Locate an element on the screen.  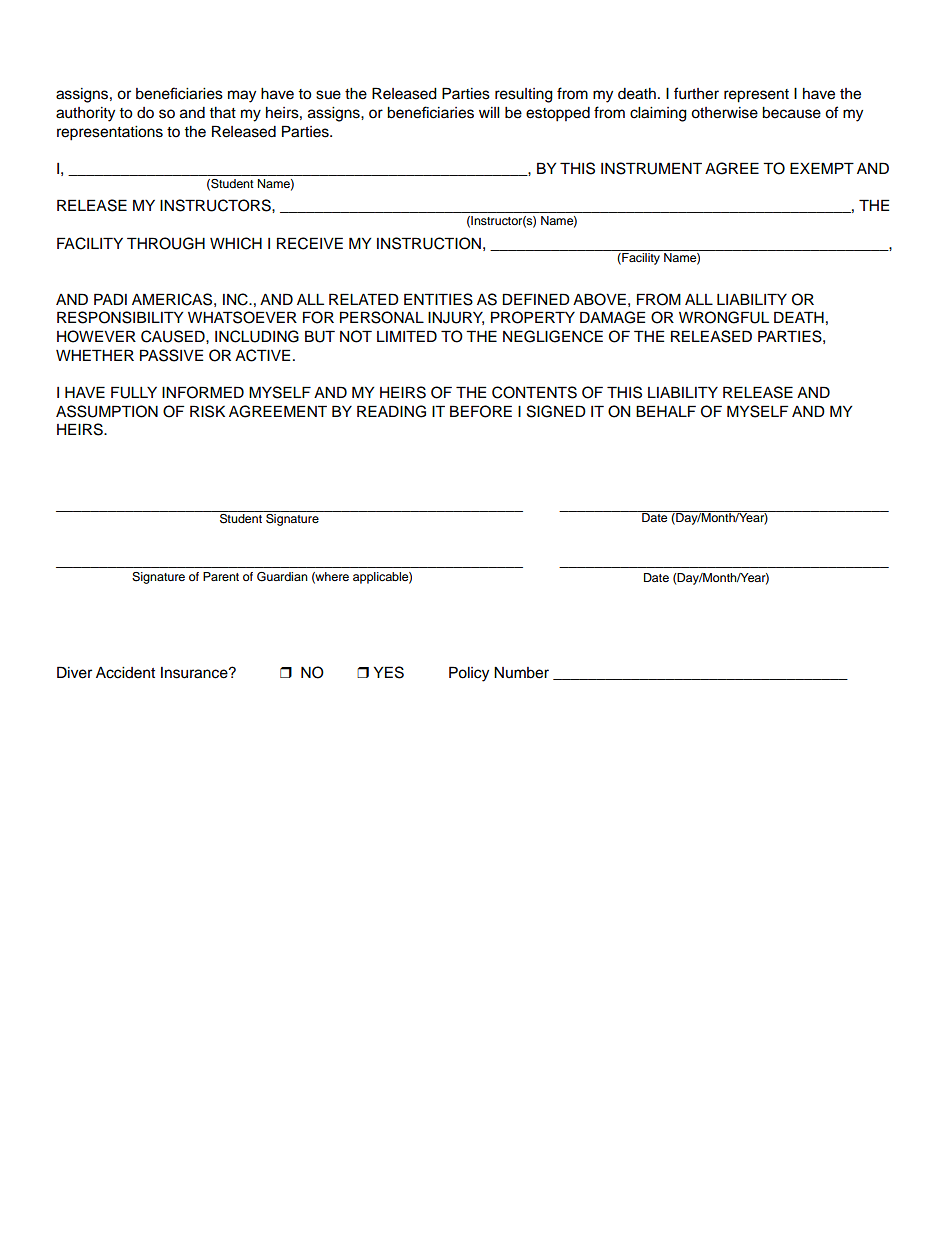
BEHALF is located at coordinates (666, 411).
